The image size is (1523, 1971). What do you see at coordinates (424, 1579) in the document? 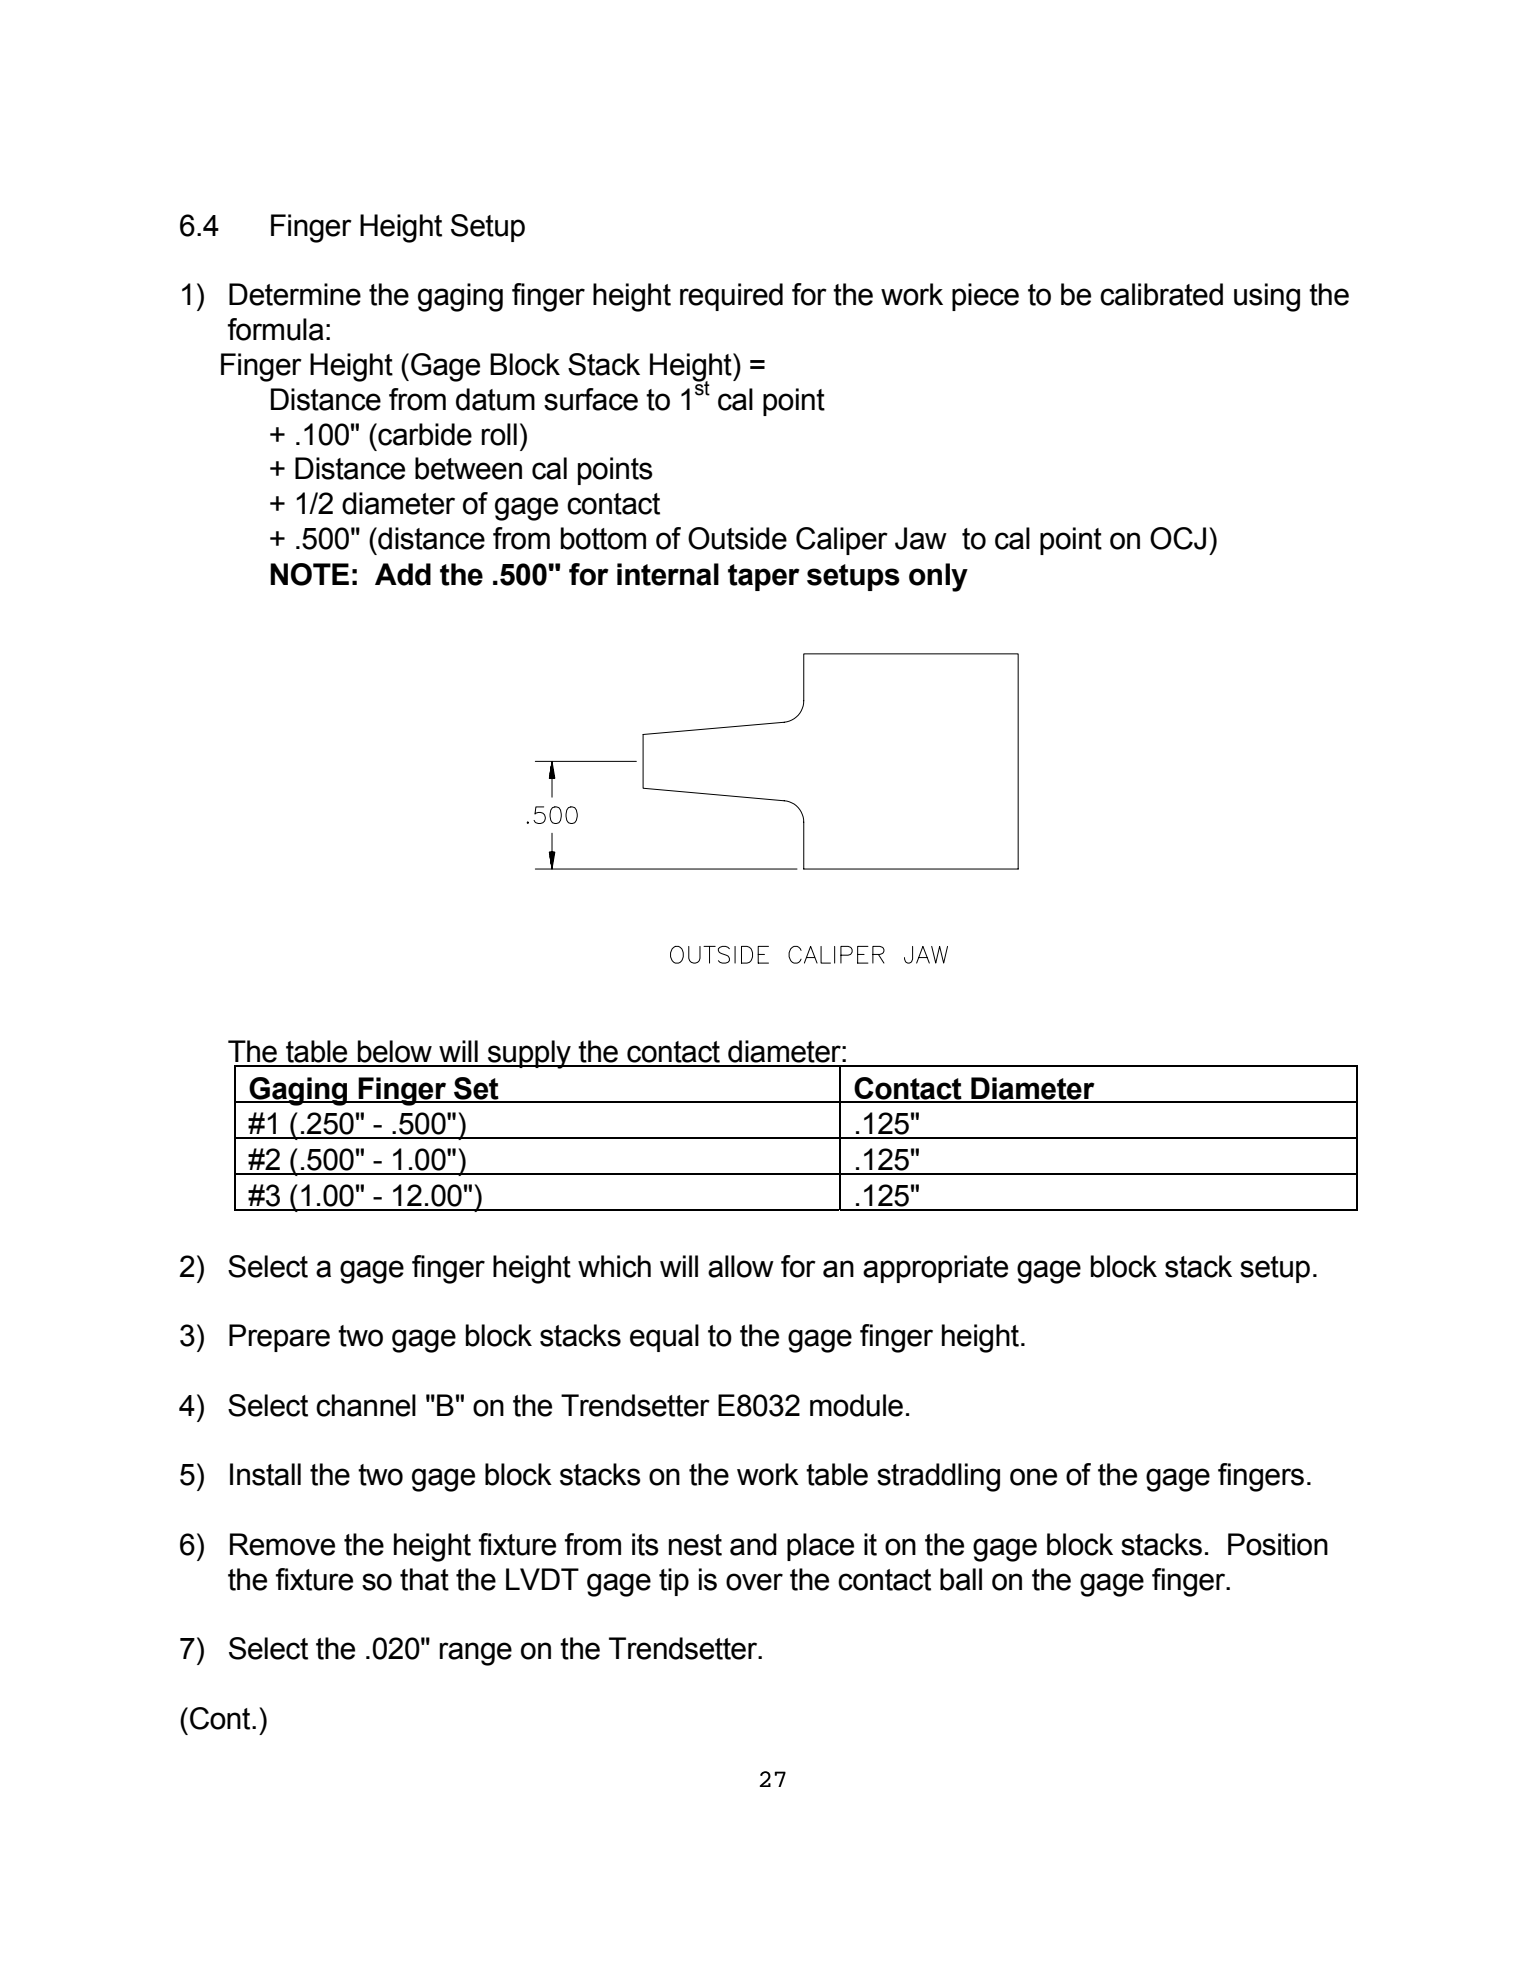
I see `that` at bounding box center [424, 1579].
